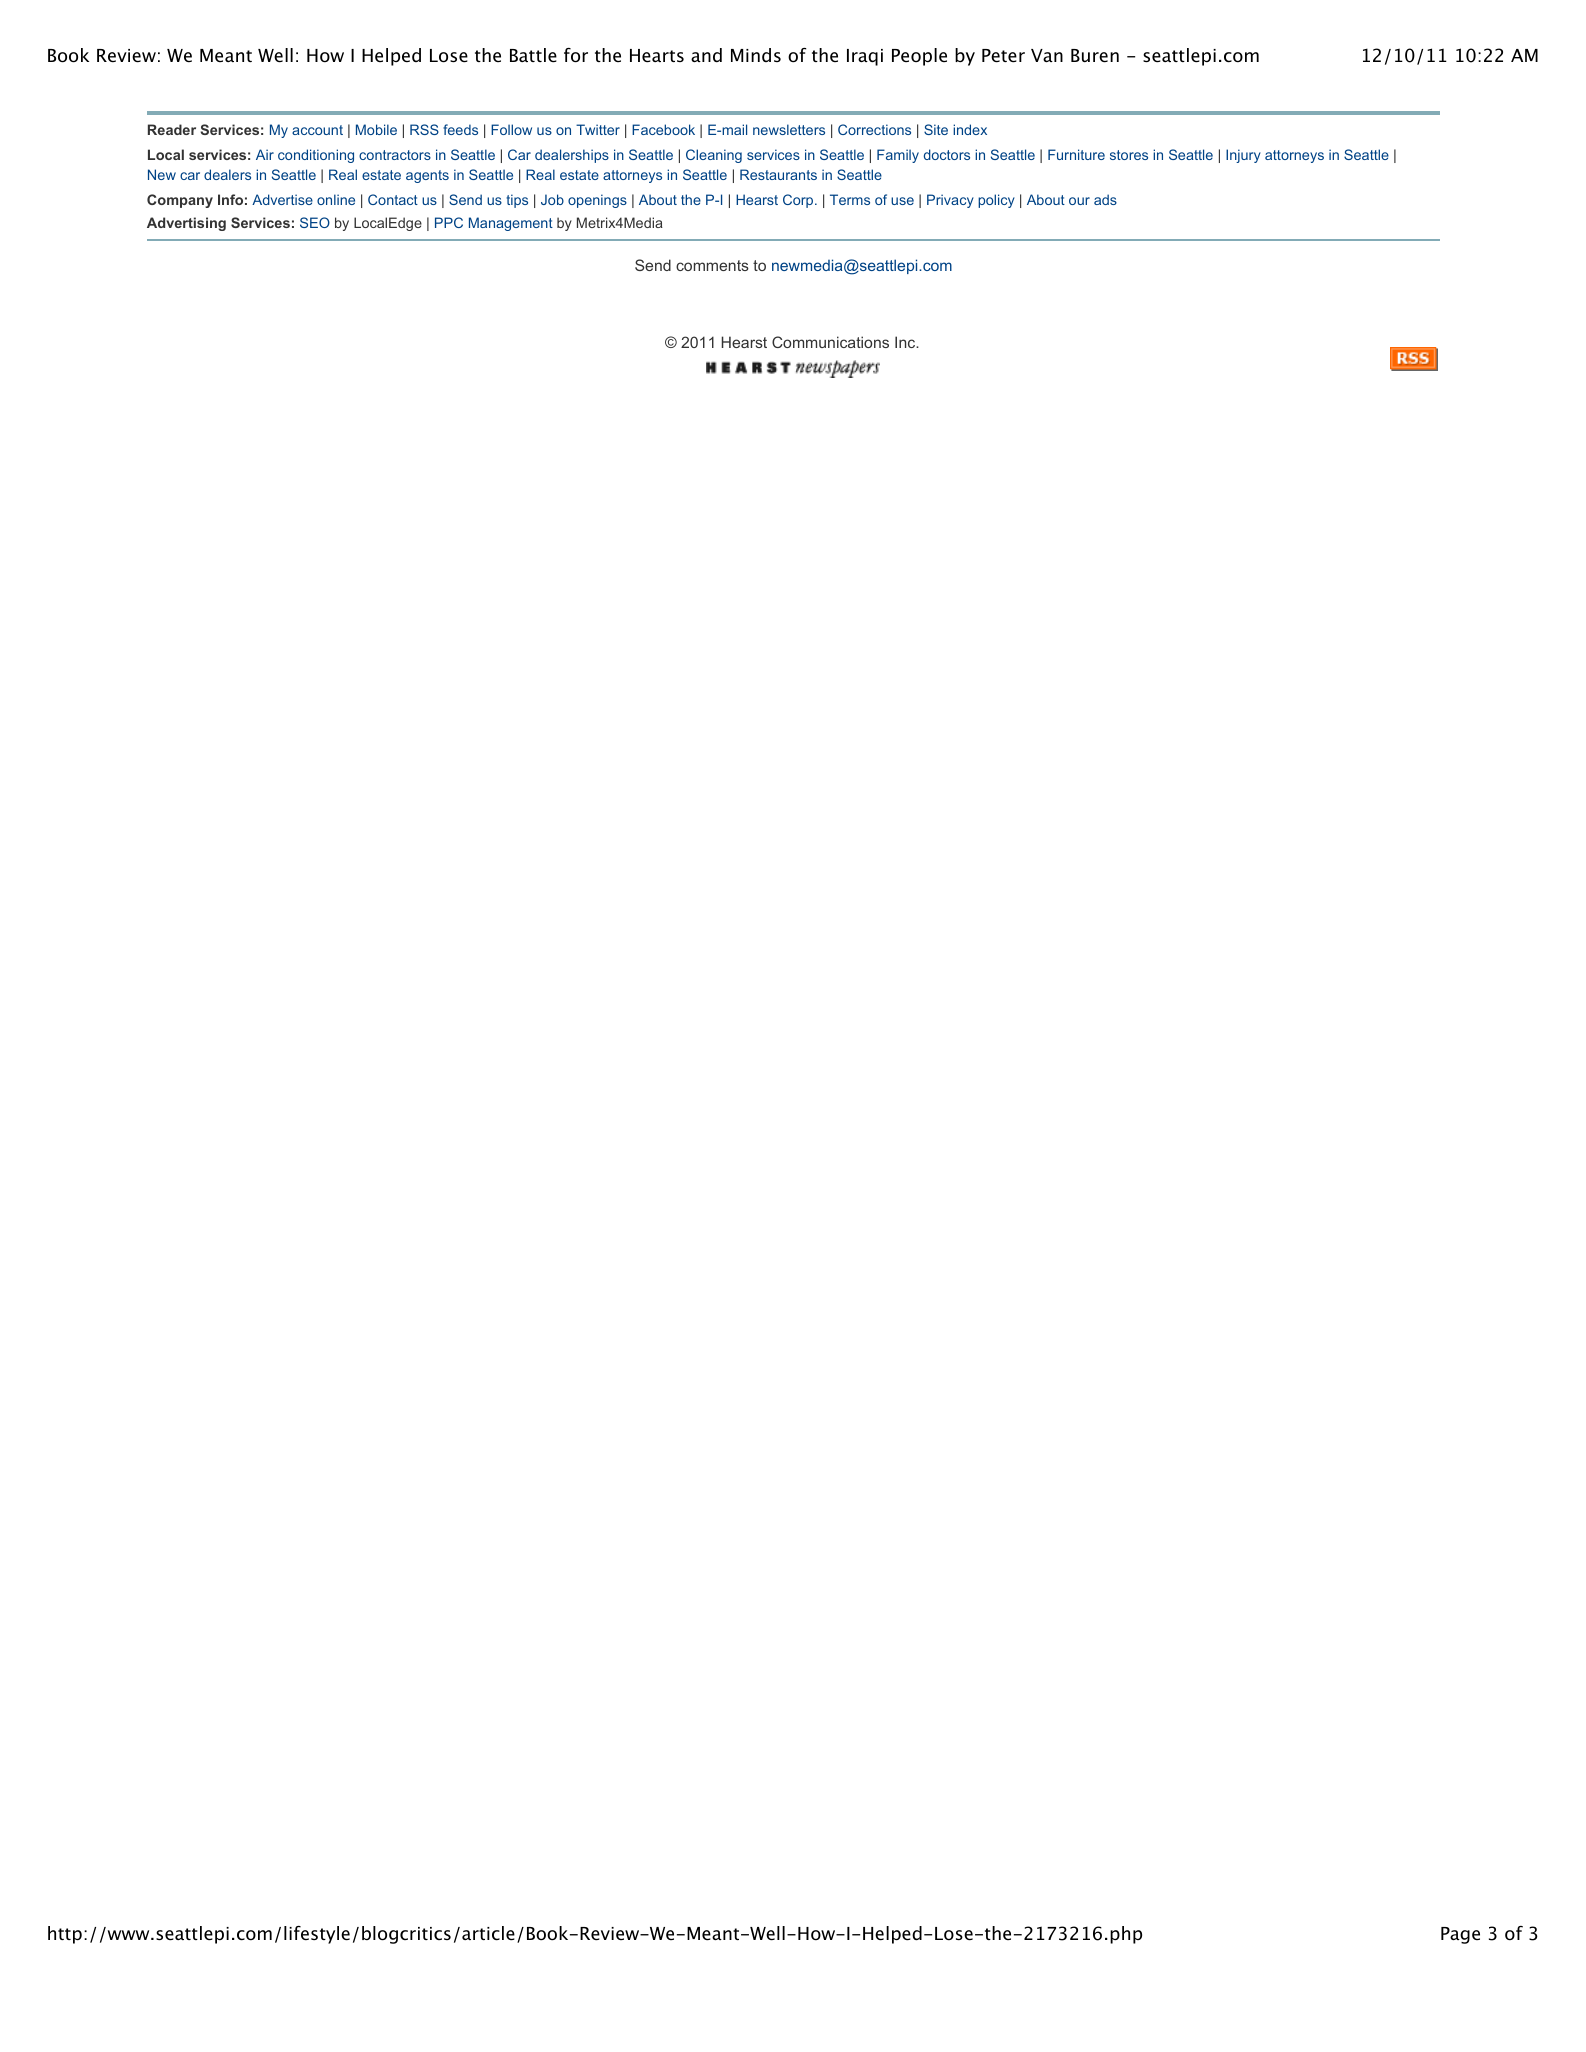 This screenshot has width=1586, height=2052. Describe the element at coordinates (1243, 156) in the screenshot. I see `Injury` at that location.
